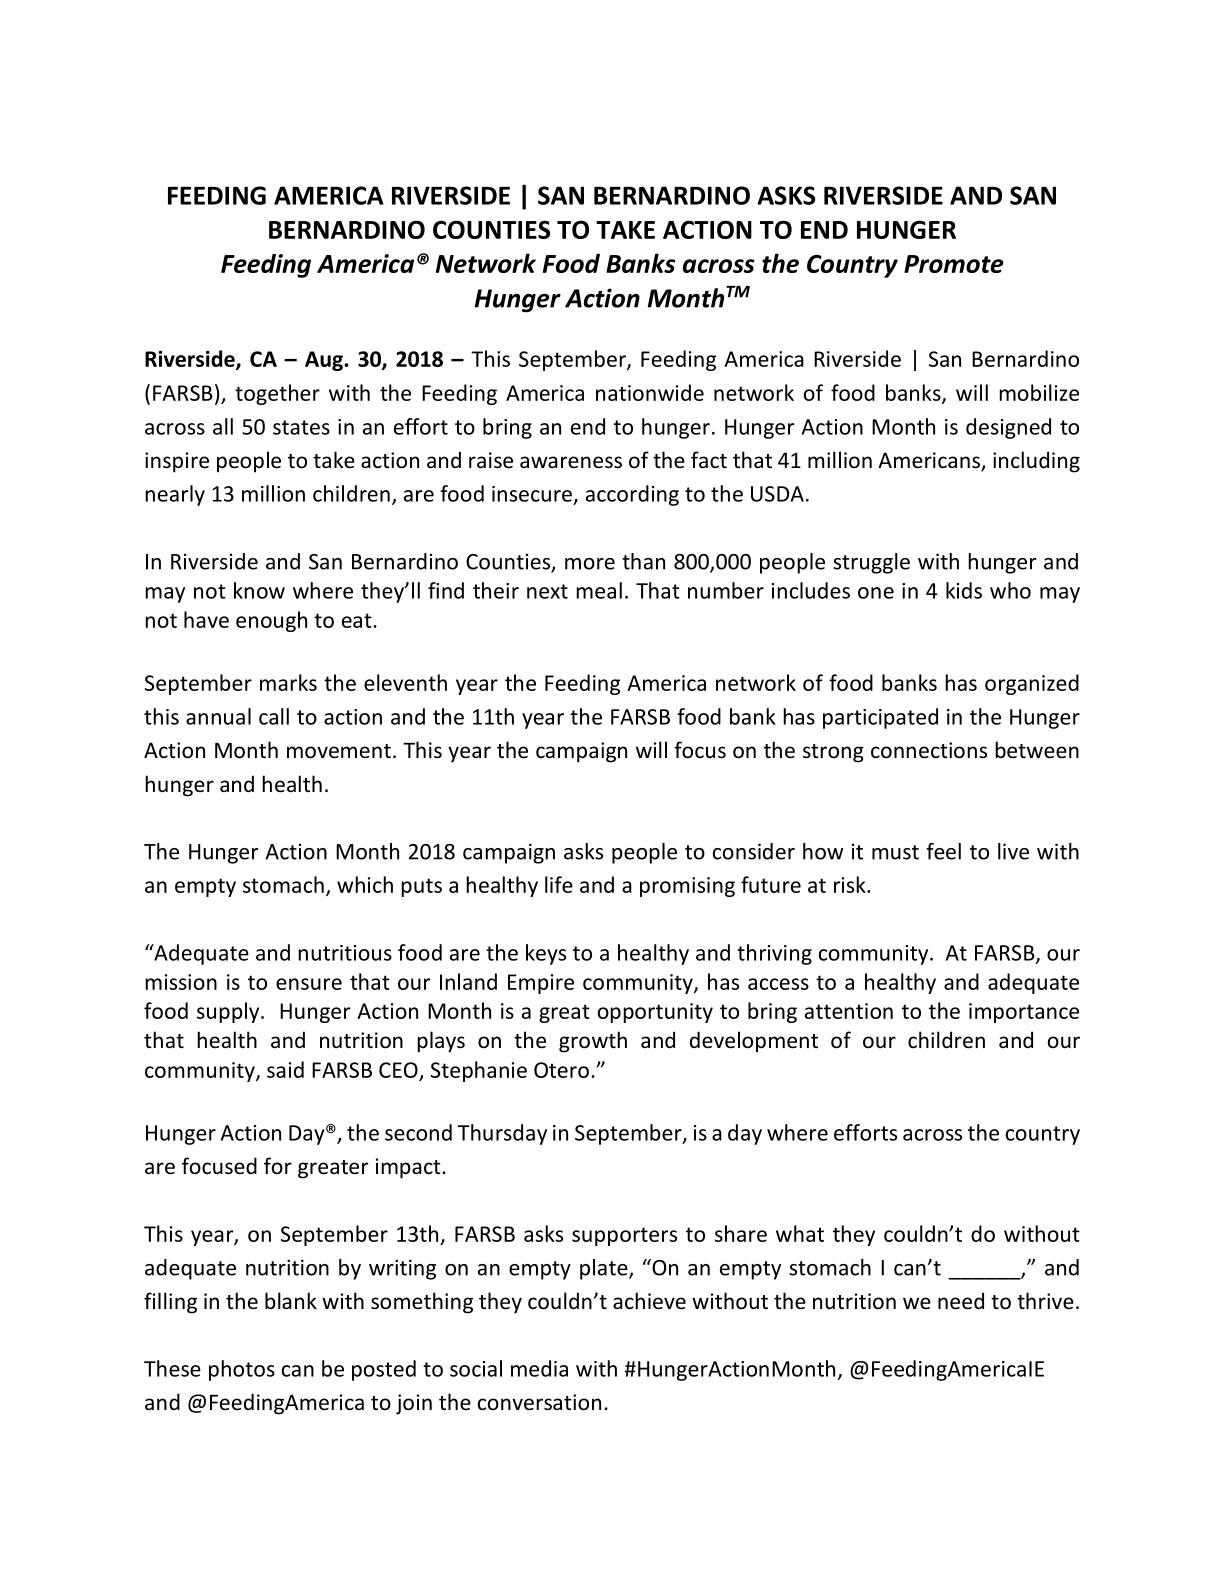 This screenshot has width=1224, height=1584. Describe the element at coordinates (593, 1042) in the screenshot. I see `growth` at that location.
